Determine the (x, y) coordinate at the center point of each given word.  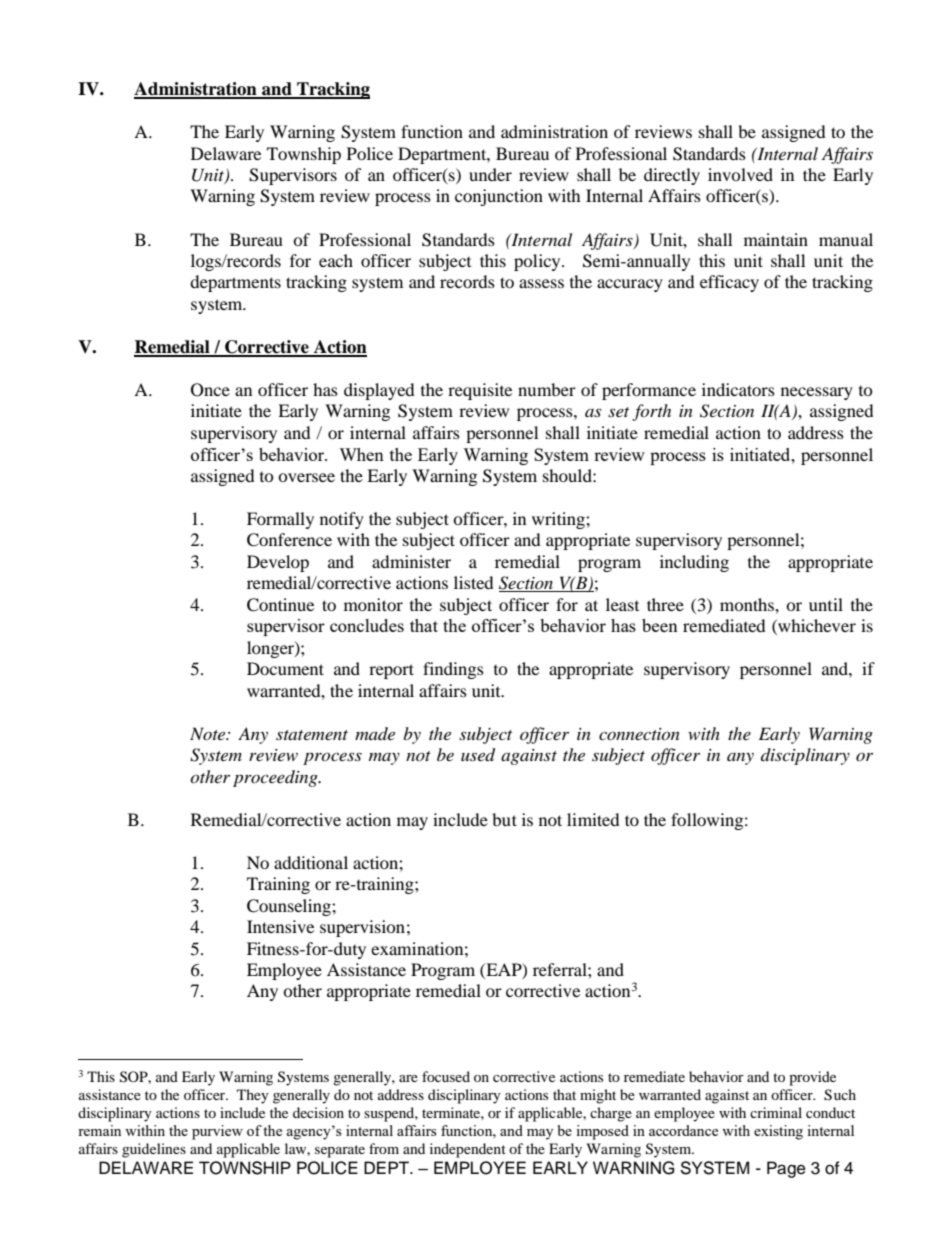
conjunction (499, 197)
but (504, 819)
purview (217, 1132)
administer (411, 561)
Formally (280, 520)
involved (740, 174)
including (694, 563)
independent (468, 1150)
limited (593, 819)
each (336, 260)
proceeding (276, 778)
